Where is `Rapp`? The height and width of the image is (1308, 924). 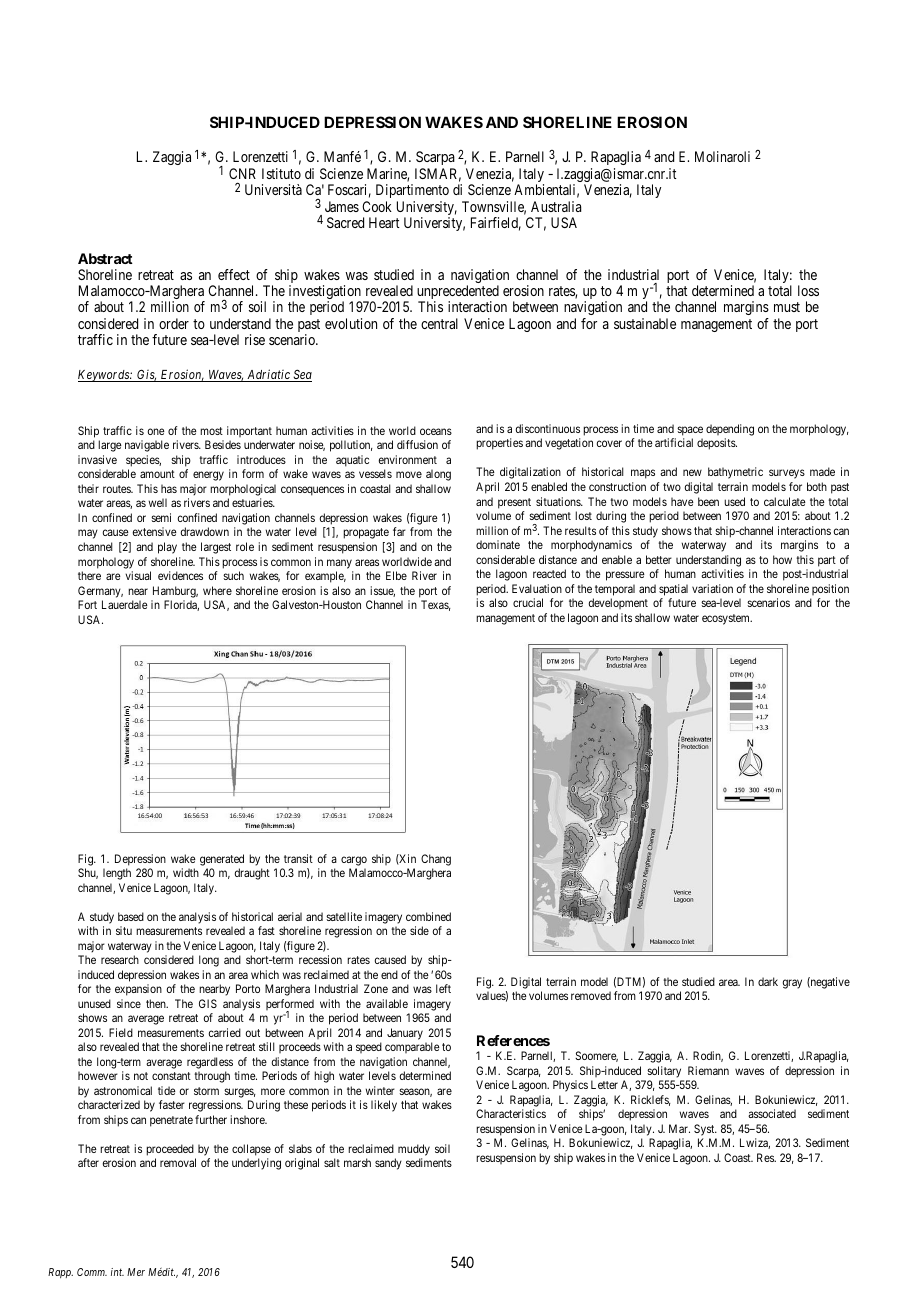 Rapp is located at coordinates (60, 1273).
